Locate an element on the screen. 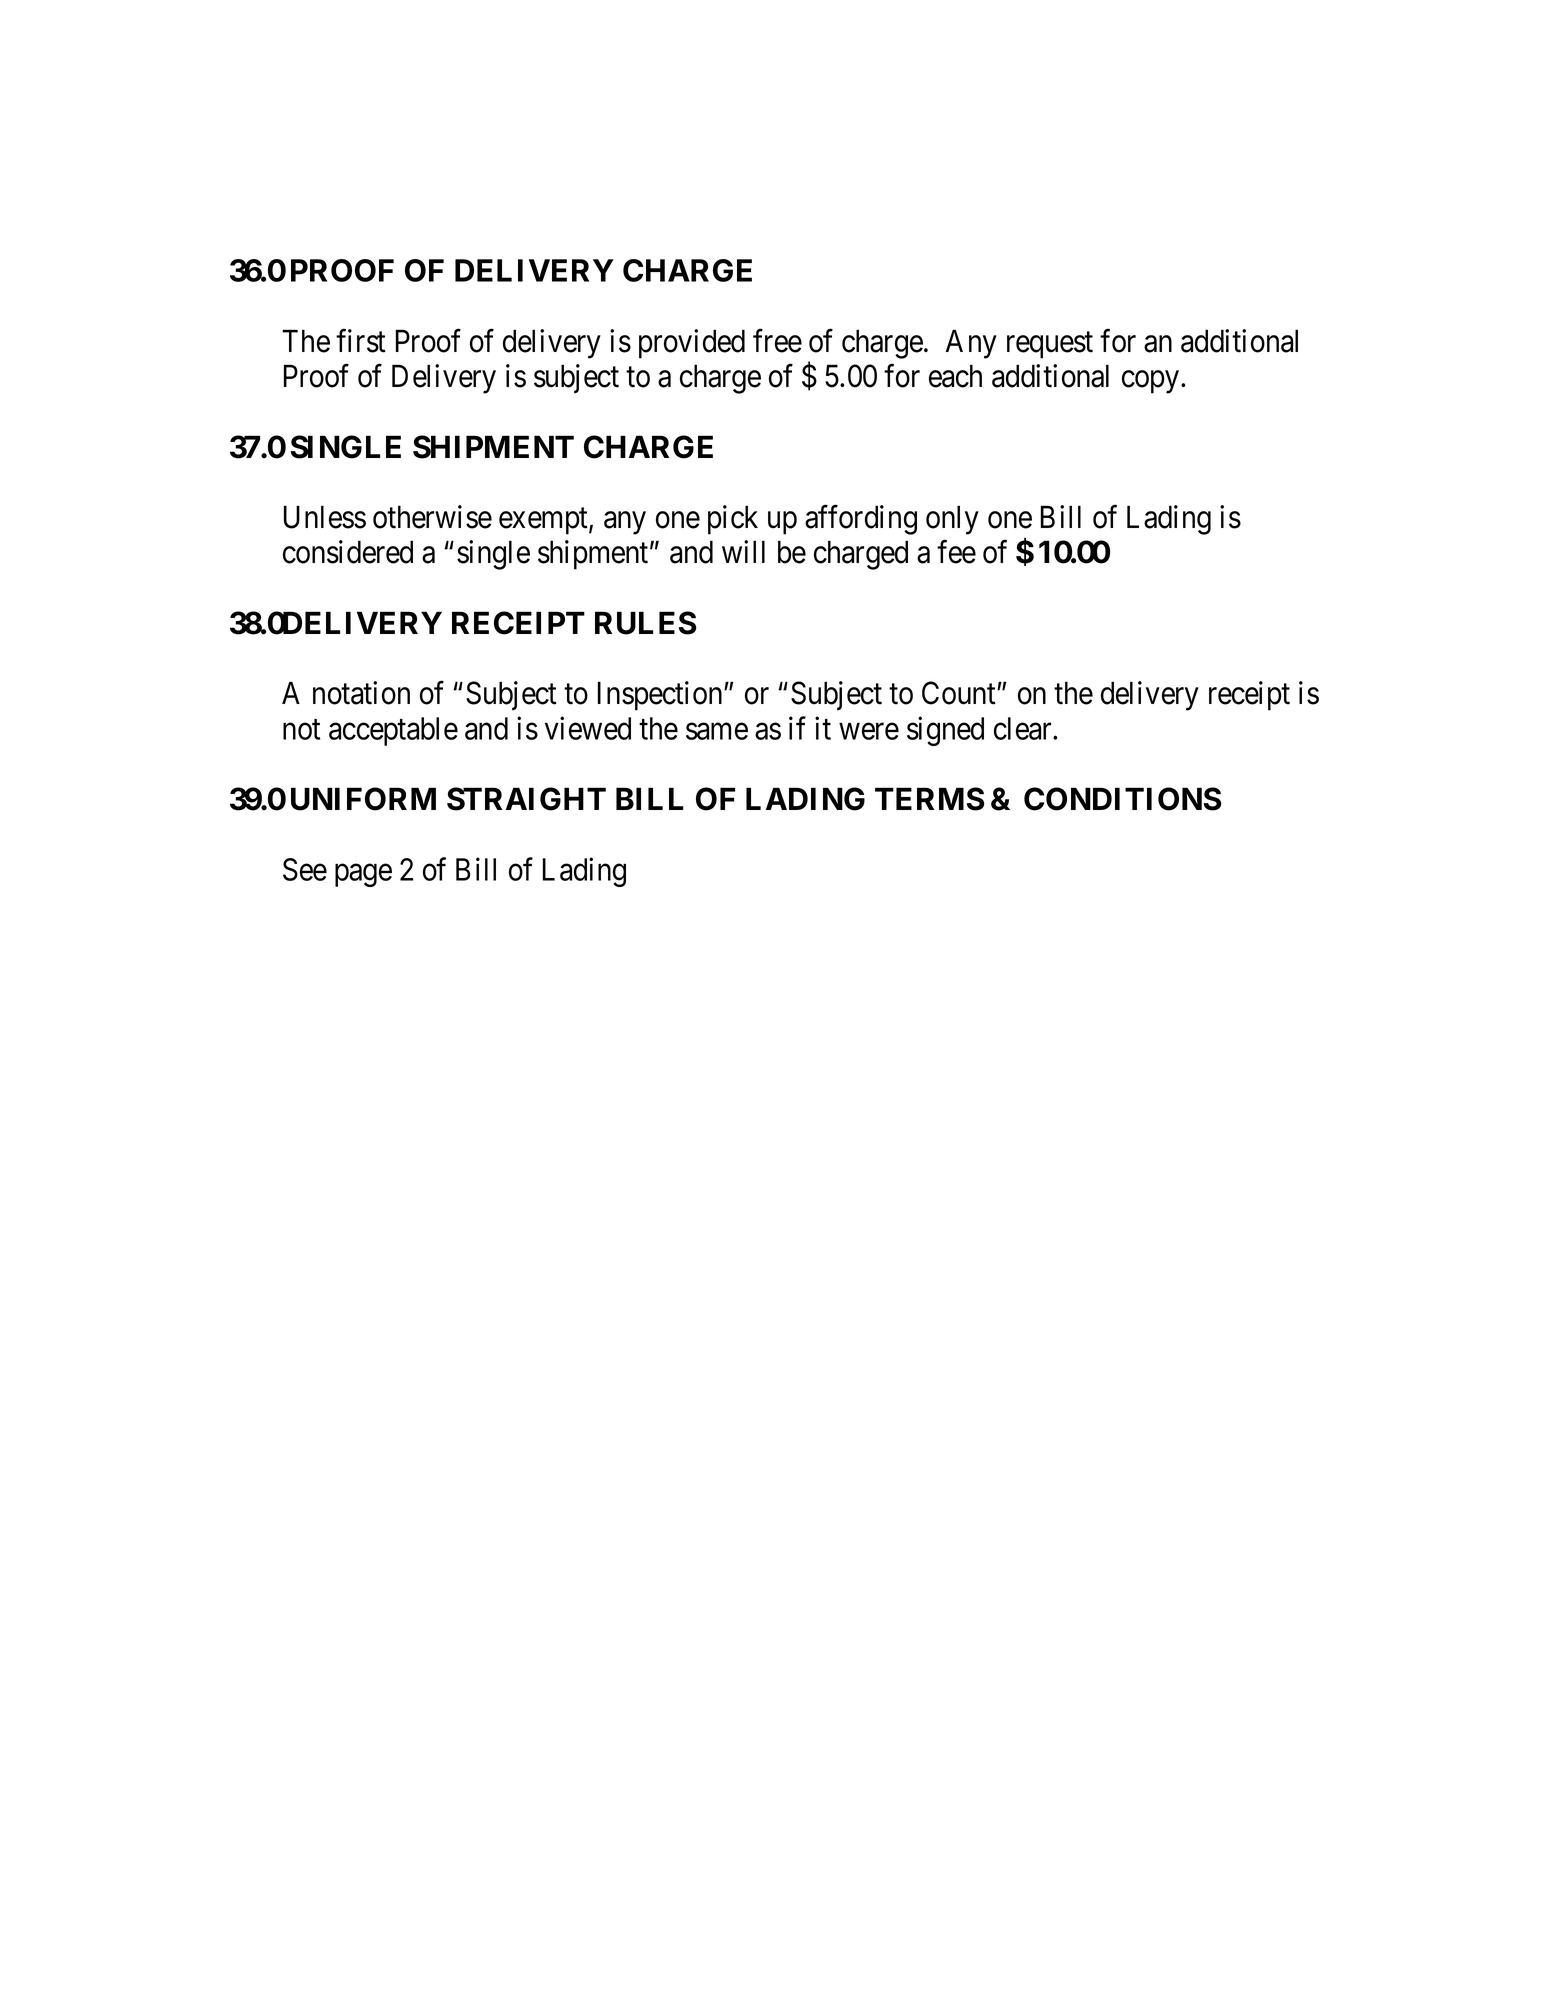 Image resolution: width=1554 pixels, height=2011 pixels. first is located at coordinates (361, 341).
